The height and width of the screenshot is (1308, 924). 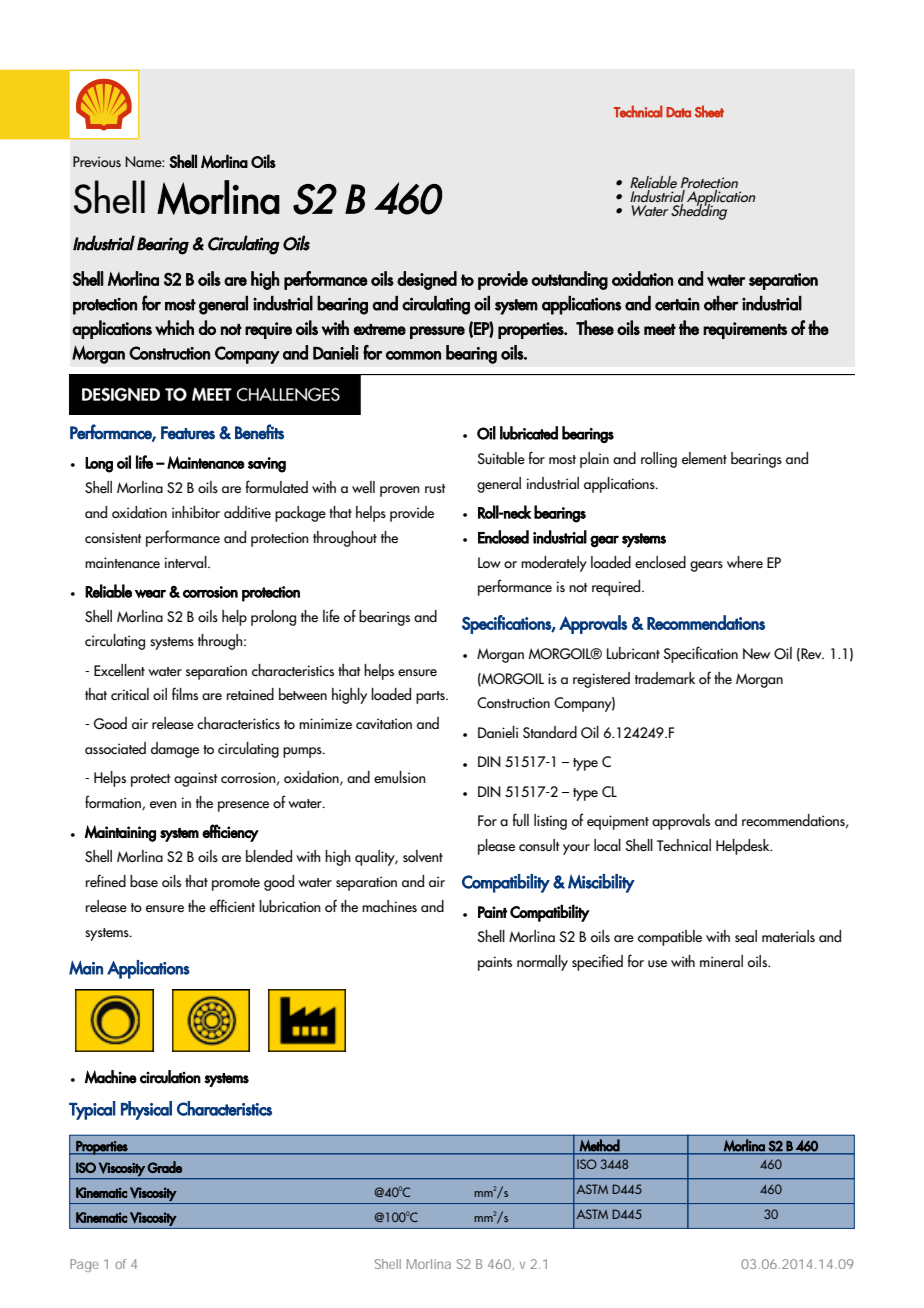 I want to click on use, so click(x=657, y=964).
